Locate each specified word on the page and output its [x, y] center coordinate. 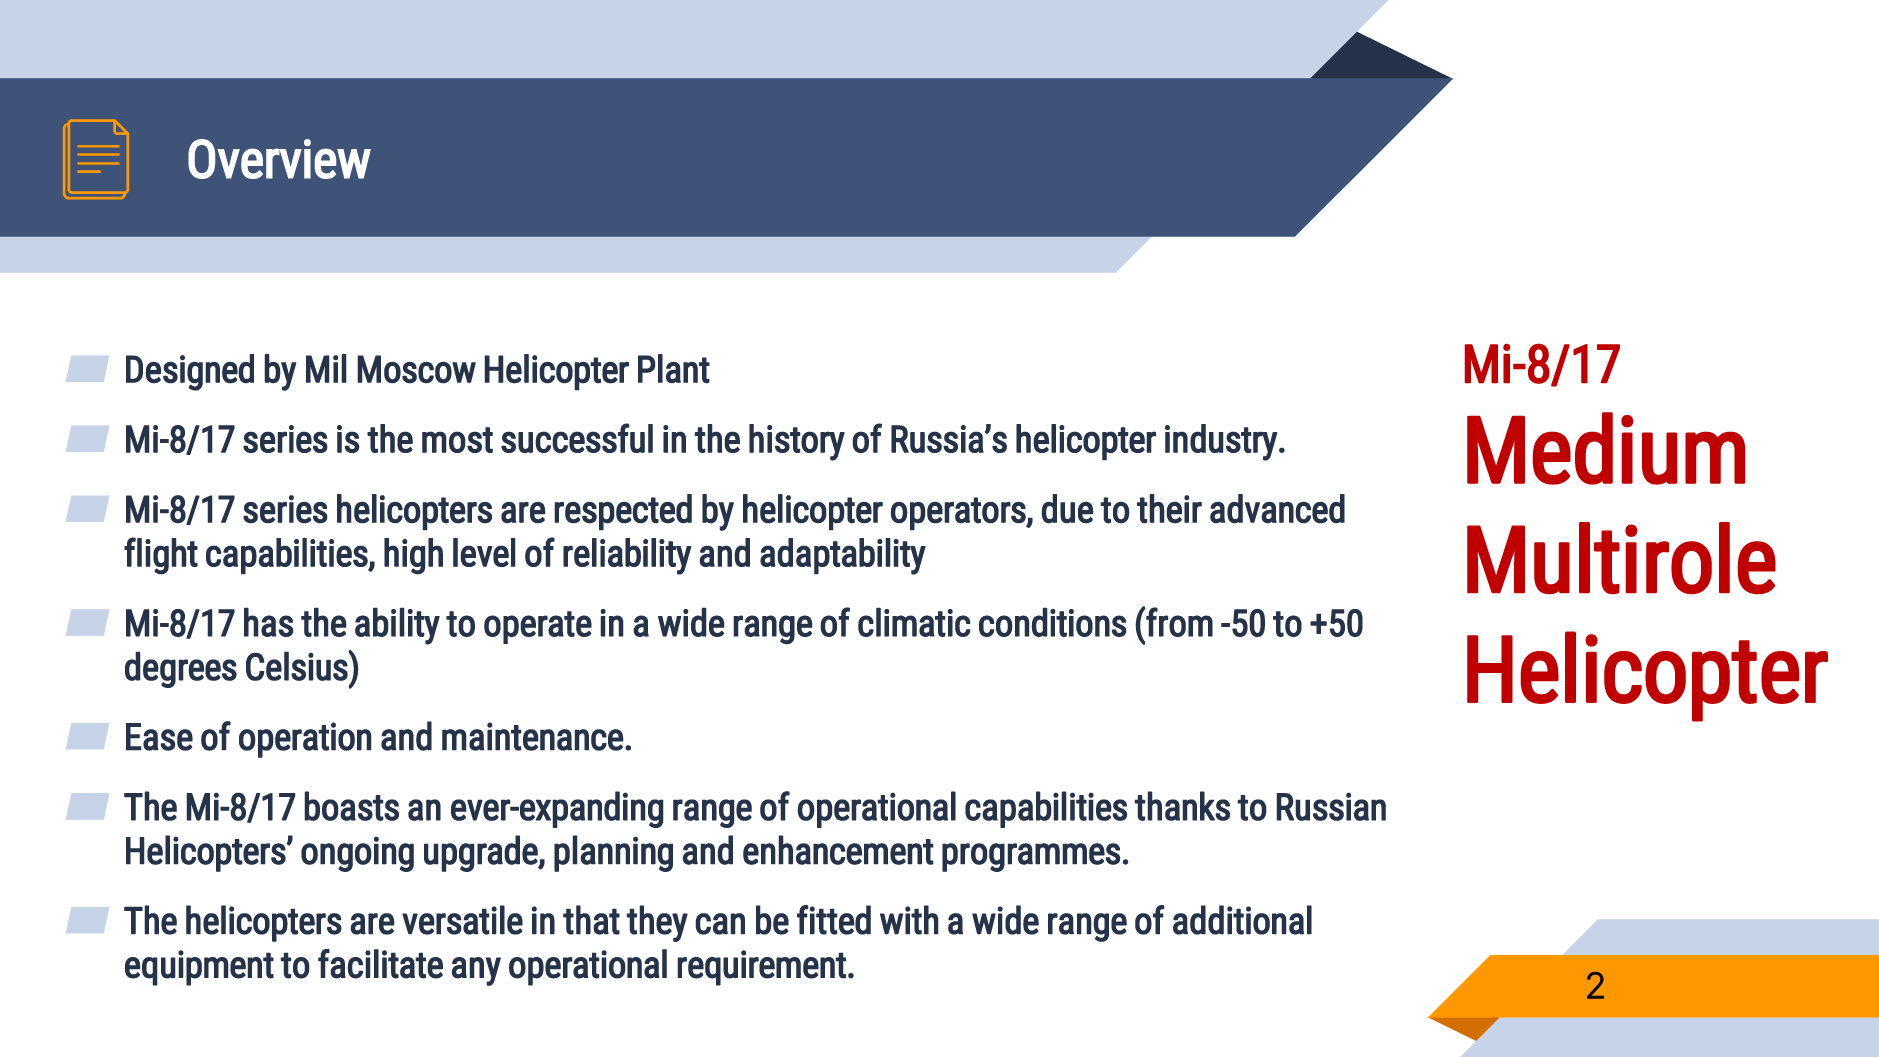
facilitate [380, 964]
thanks [1182, 806]
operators [959, 514]
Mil [326, 368]
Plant [674, 369]
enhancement [838, 850]
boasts [351, 806]
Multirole [1621, 558]
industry [1221, 442]
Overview [279, 159]
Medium [1606, 448]
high [413, 556]
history [797, 442]
